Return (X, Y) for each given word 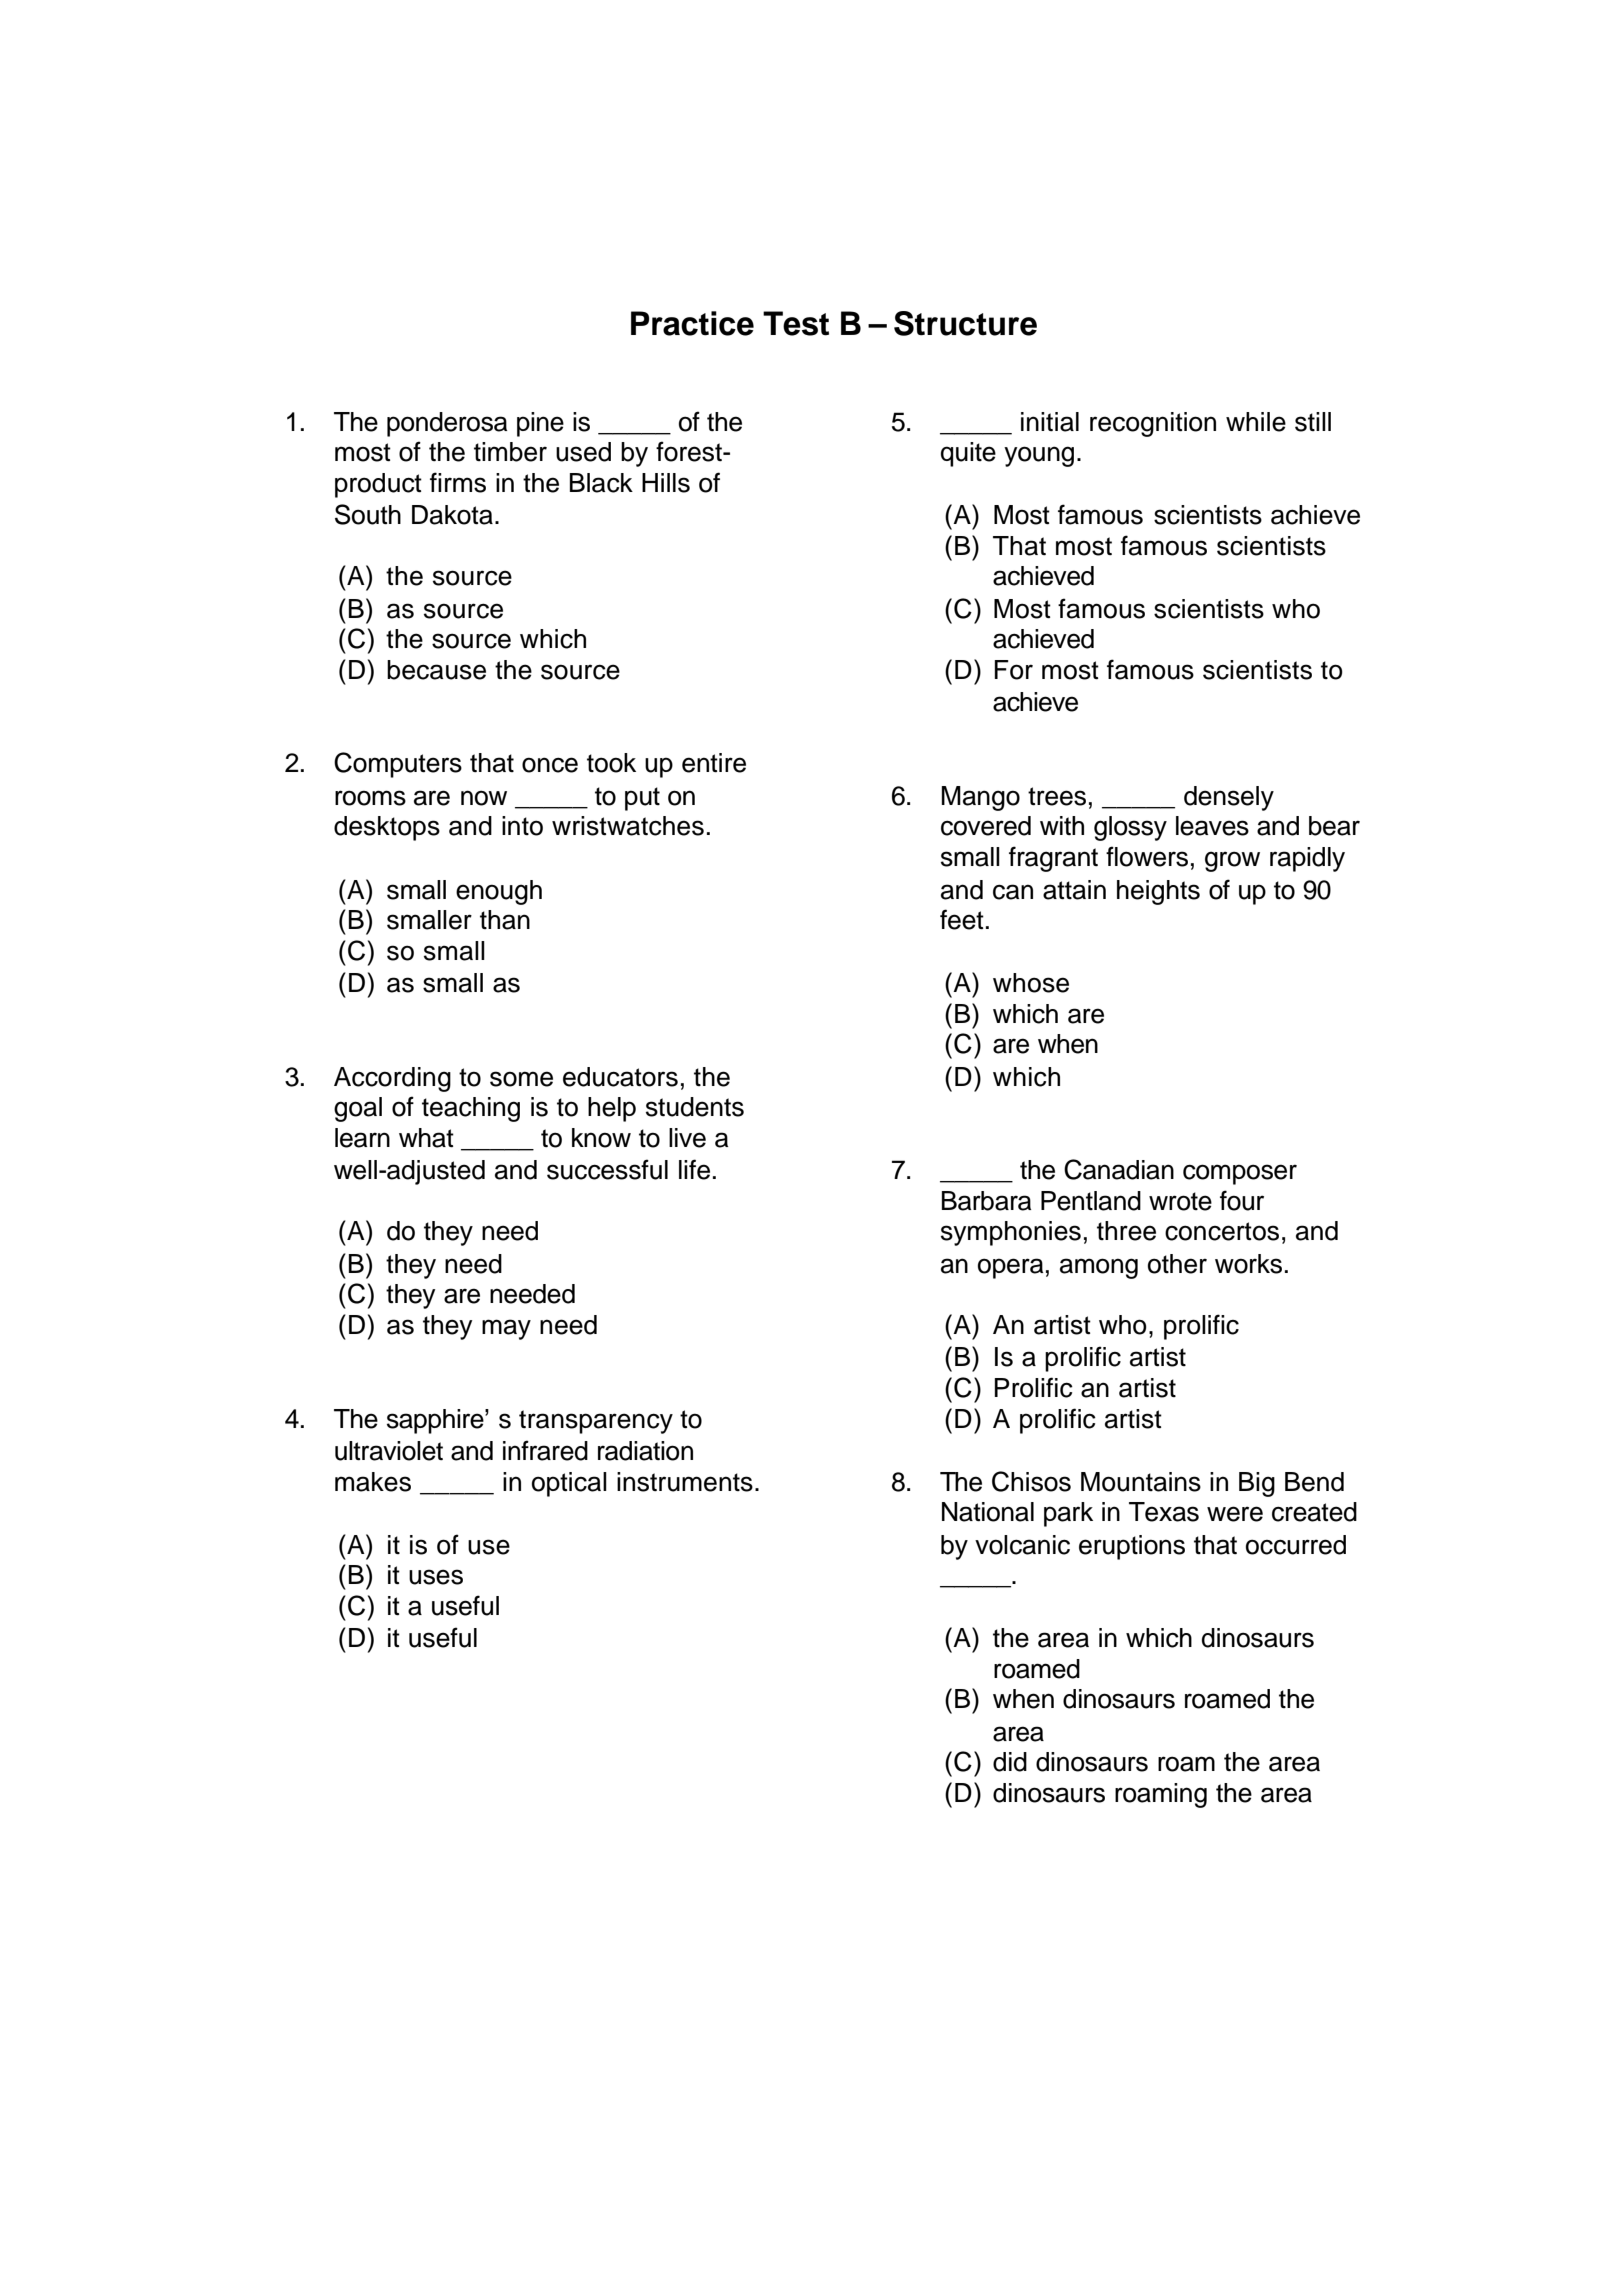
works (1248, 1264)
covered (986, 826)
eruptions (1132, 1547)
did (1010, 1762)
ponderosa (447, 424)
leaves (1212, 826)
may (506, 1329)
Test (796, 323)
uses (436, 1577)
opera (1010, 1268)
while (1256, 422)
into (522, 826)
